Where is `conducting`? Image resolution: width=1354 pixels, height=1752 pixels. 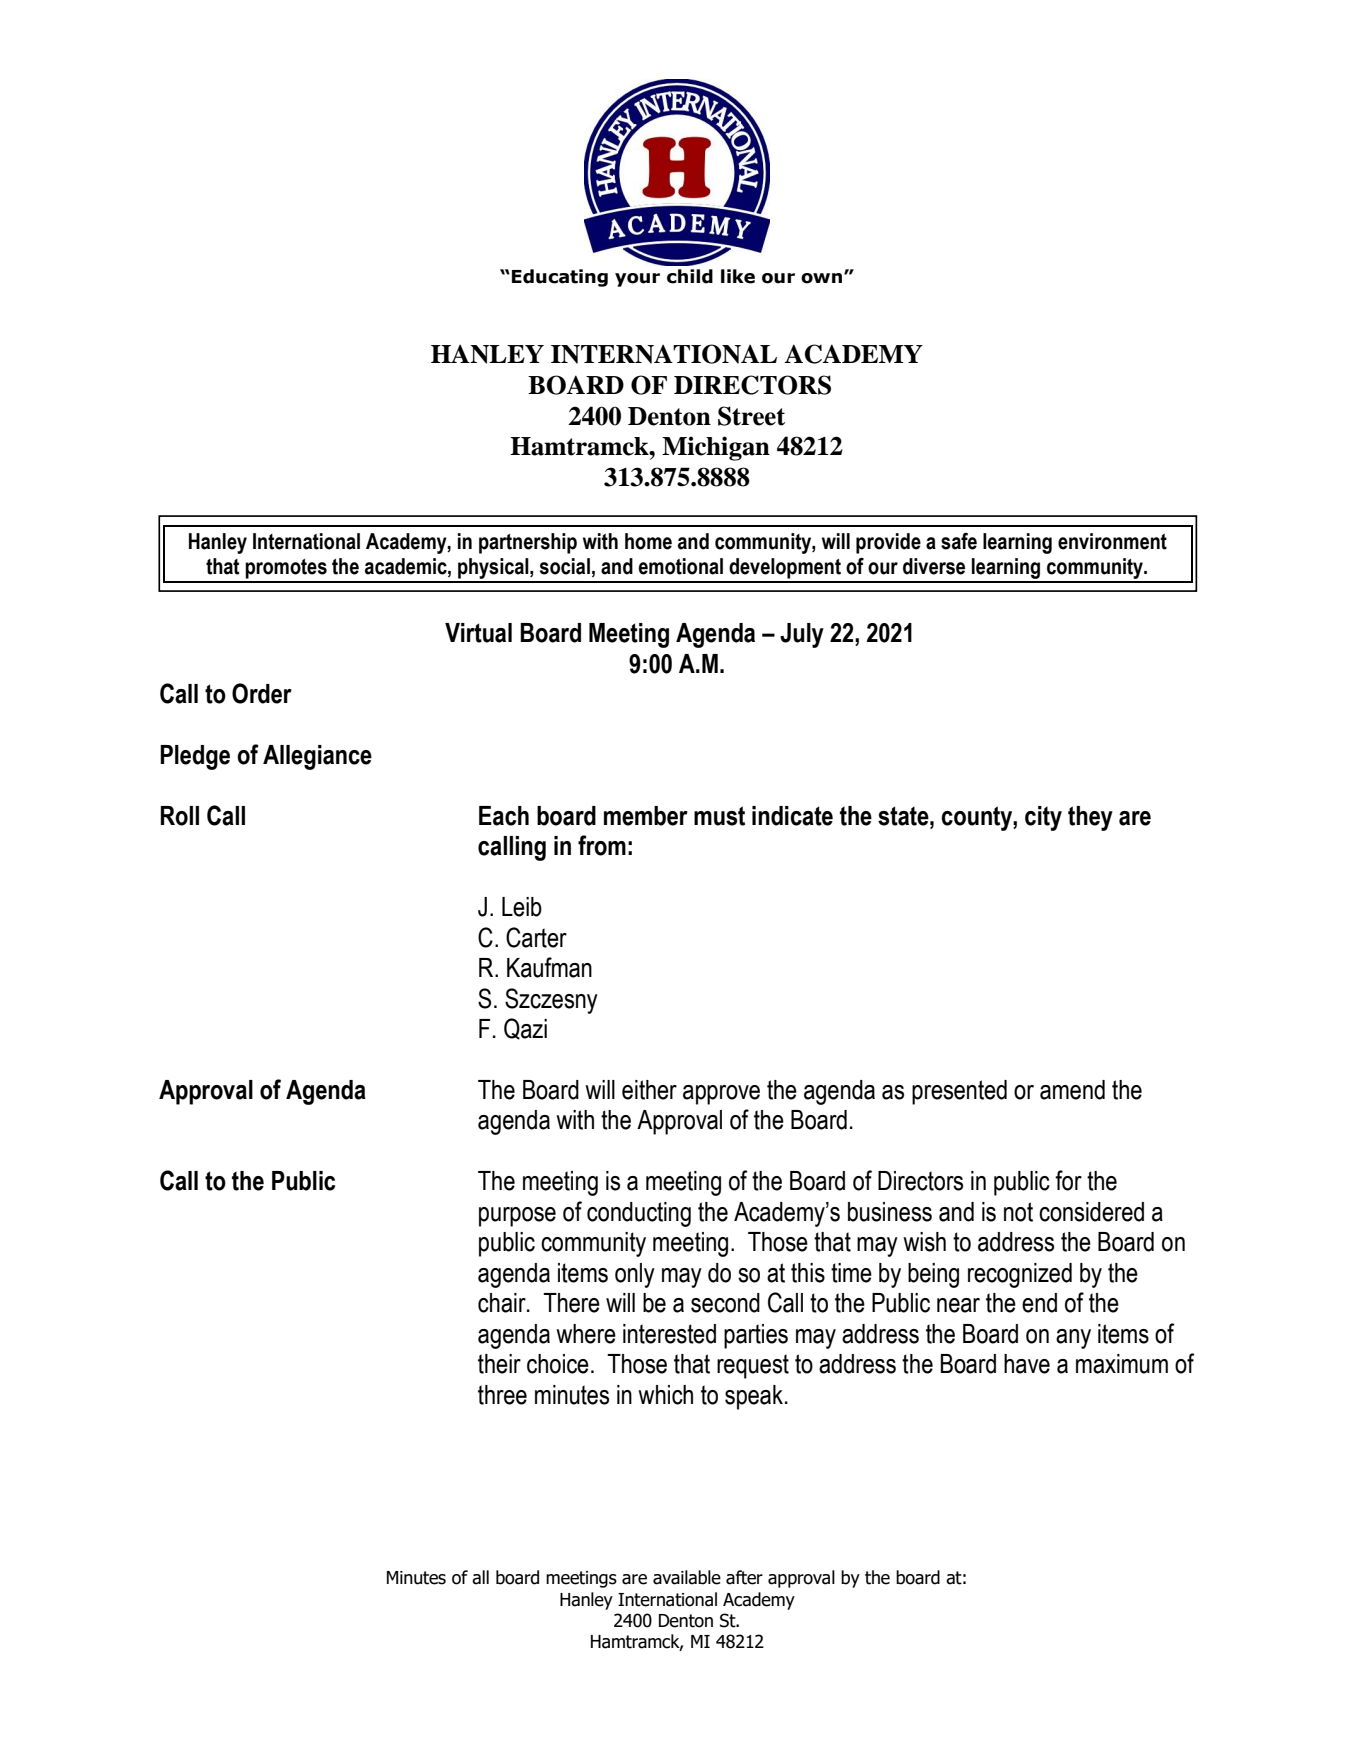
conducting is located at coordinates (639, 1214).
